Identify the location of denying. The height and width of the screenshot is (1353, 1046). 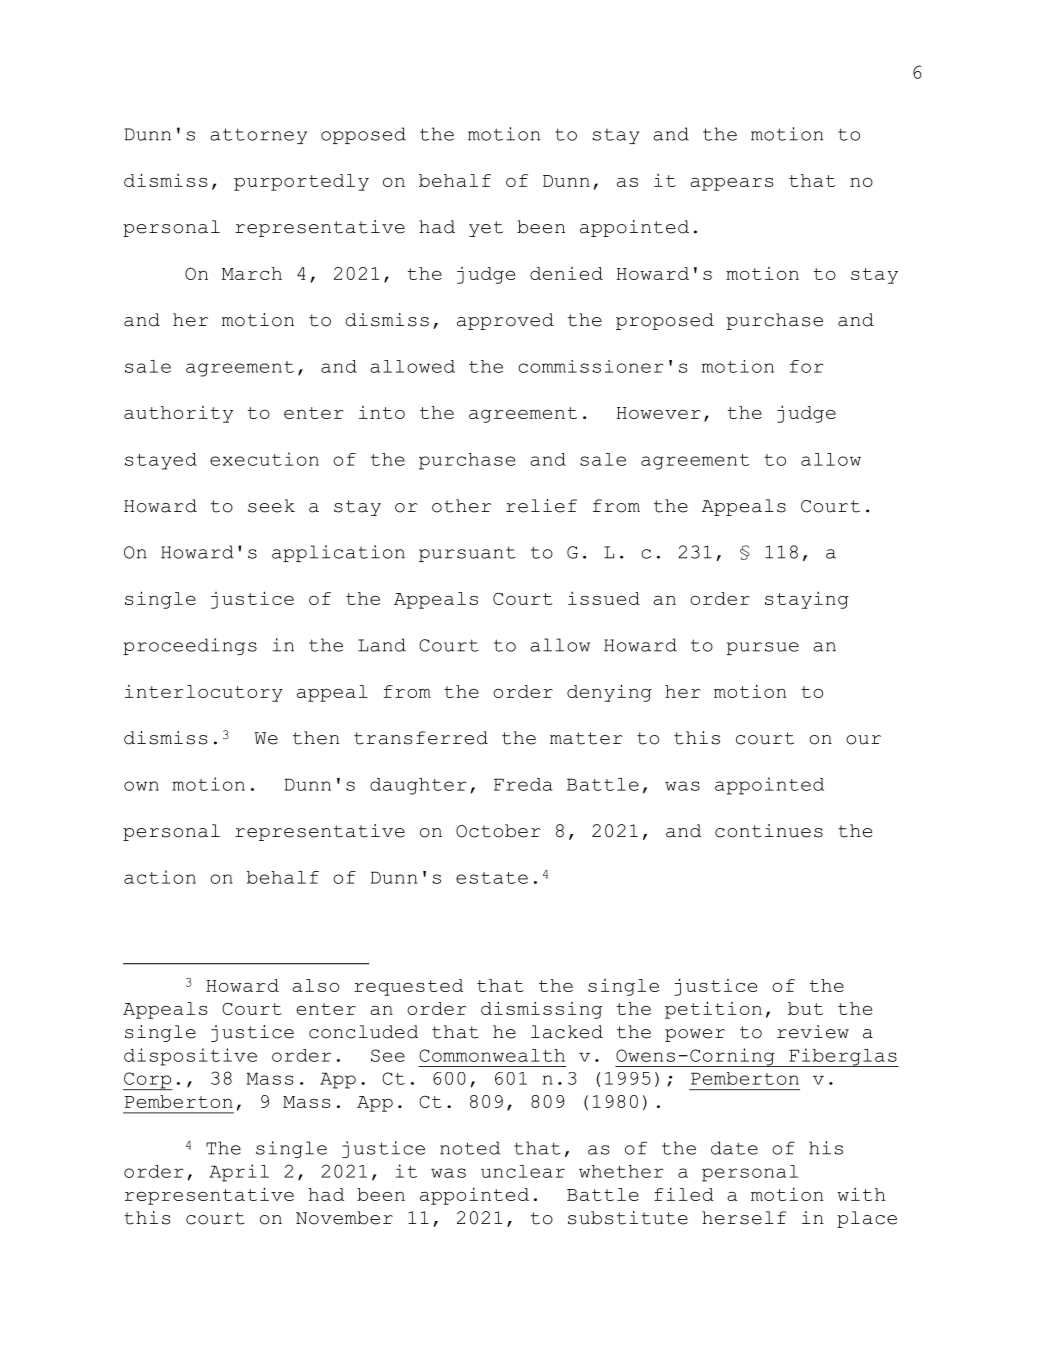
(609, 693).
